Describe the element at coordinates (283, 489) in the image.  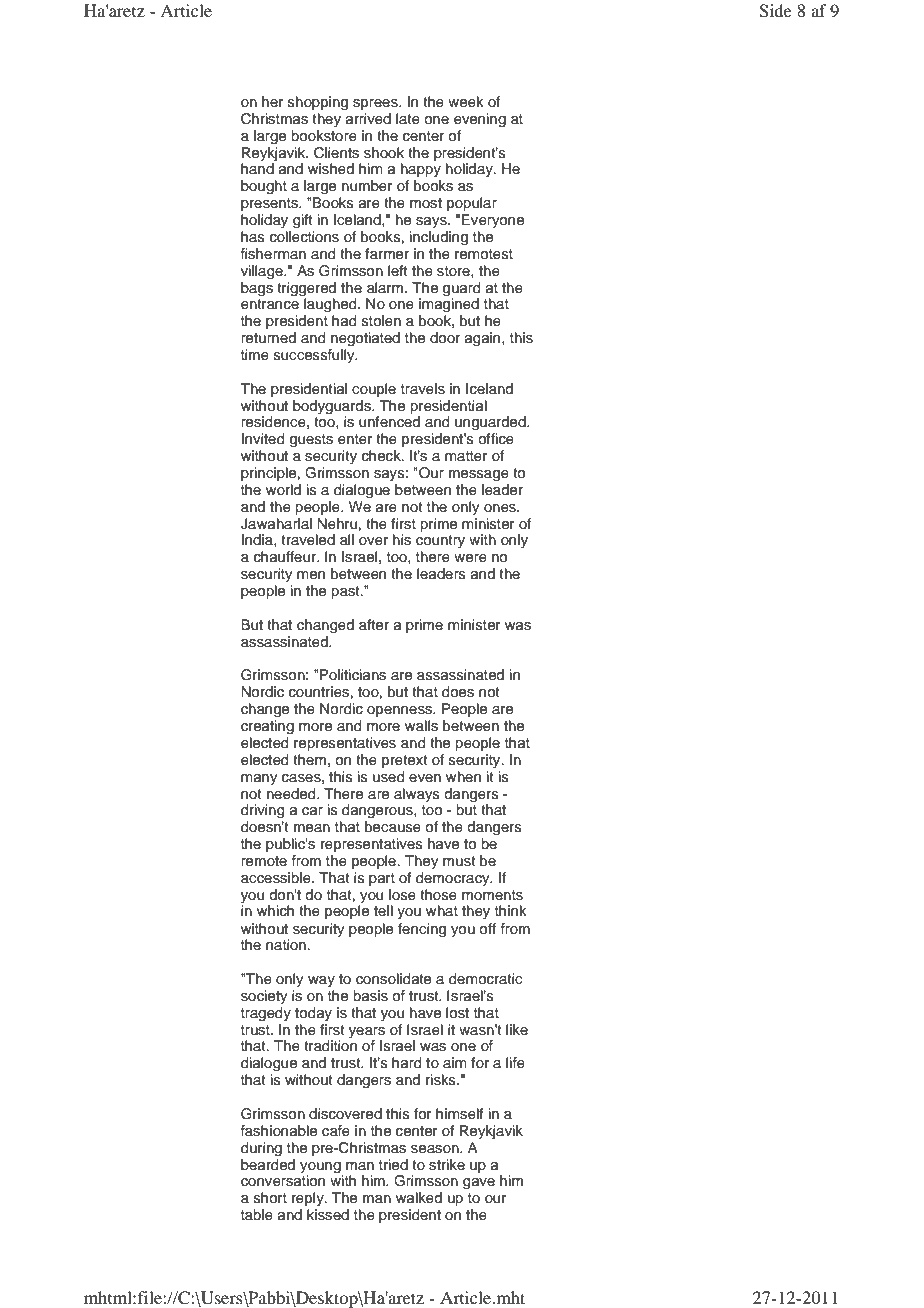
I see `world` at that location.
